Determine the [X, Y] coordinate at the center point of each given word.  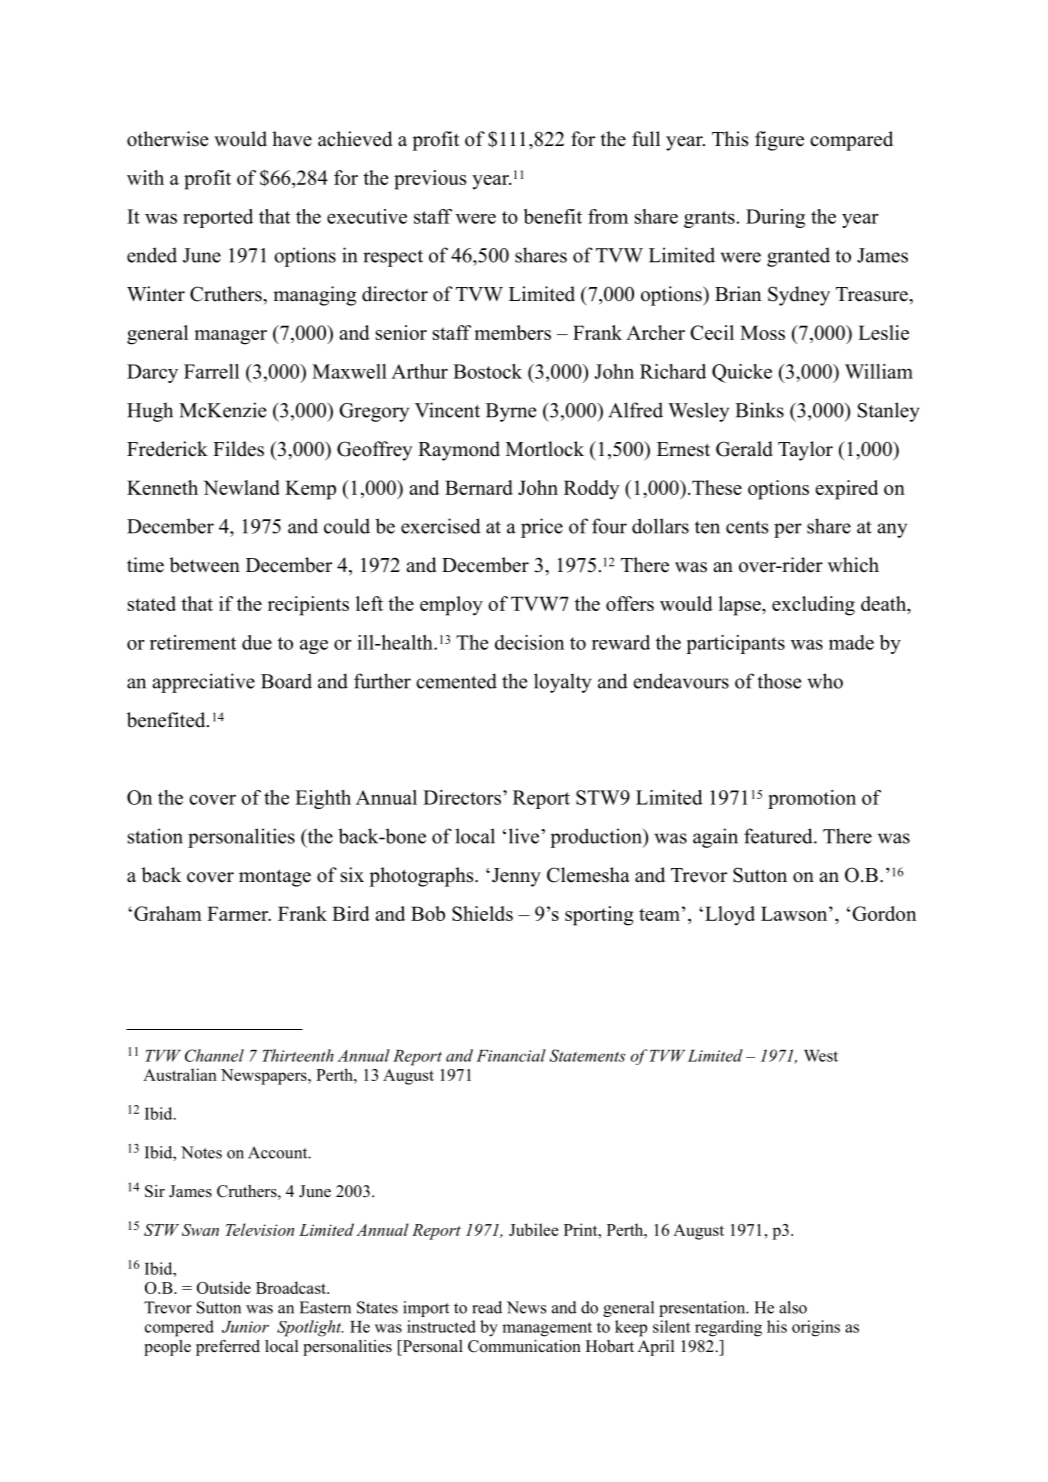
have [292, 139]
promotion [812, 799]
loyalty [563, 683]
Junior [245, 1327]
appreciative [204, 683]
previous [430, 180]
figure [779, 141]
